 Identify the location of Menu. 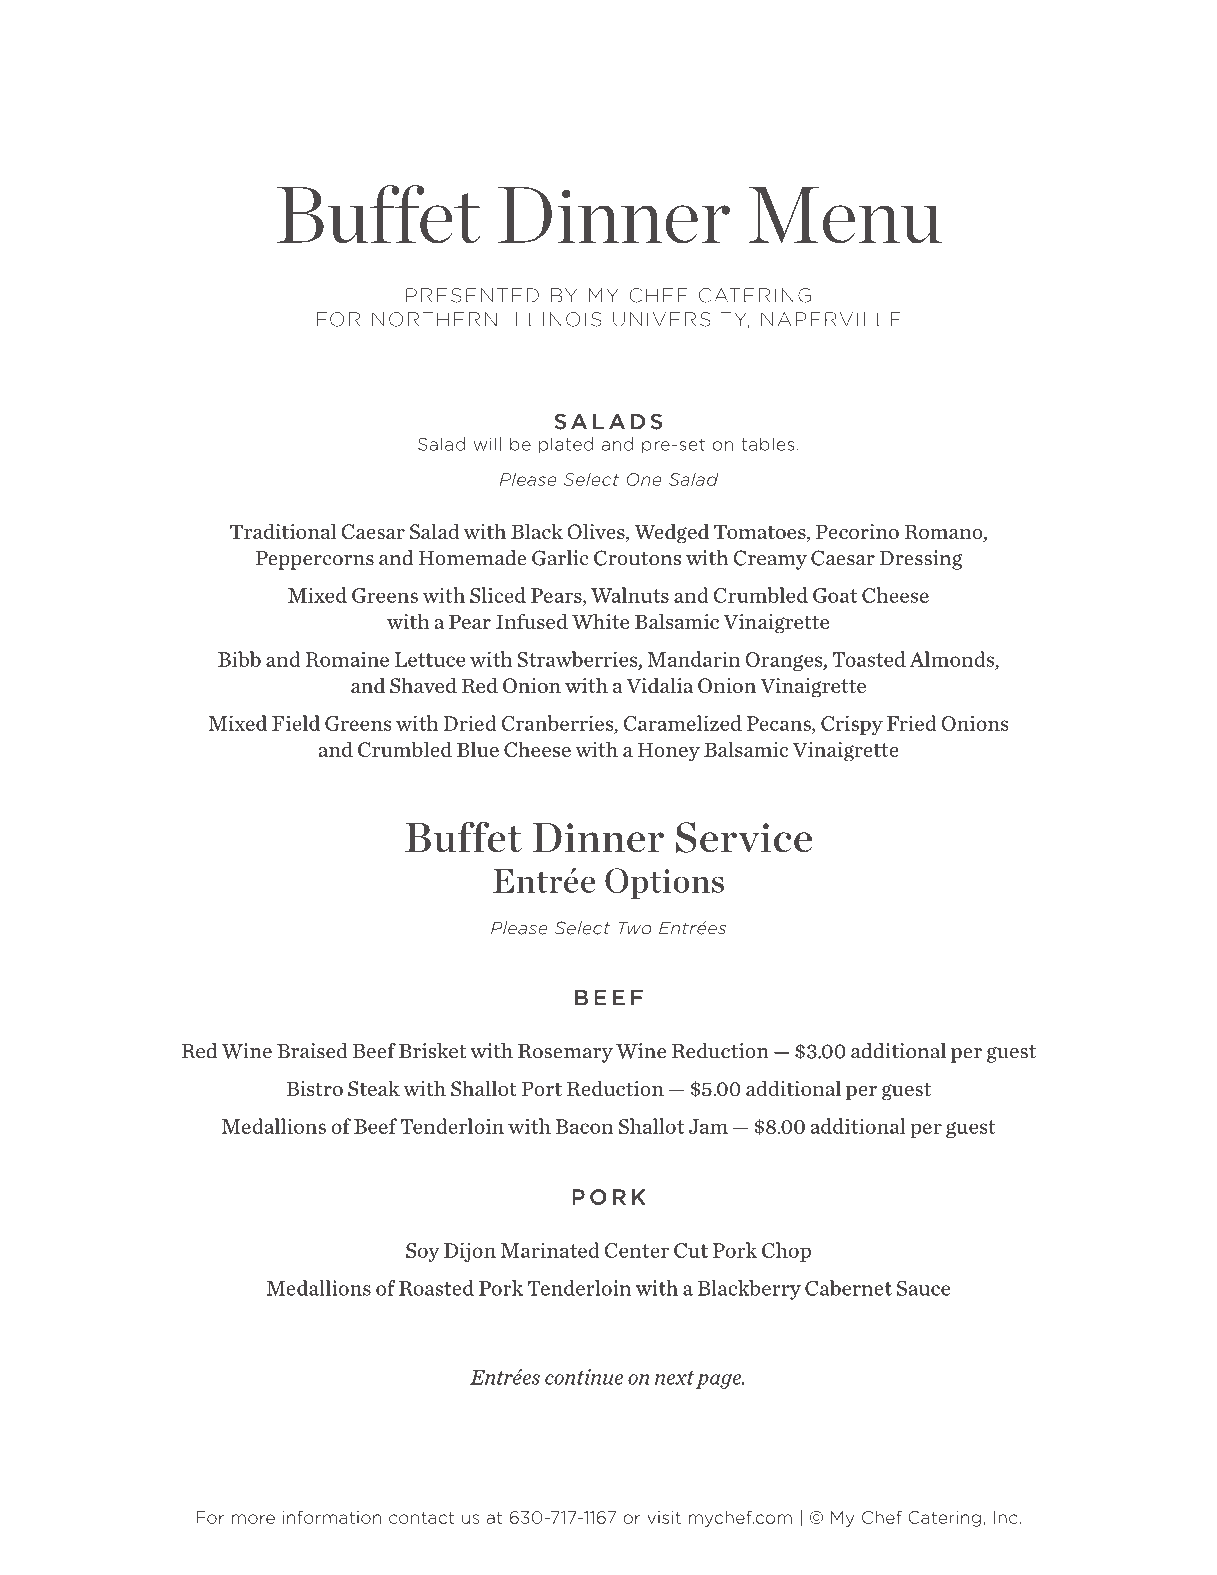
(845, 215).
